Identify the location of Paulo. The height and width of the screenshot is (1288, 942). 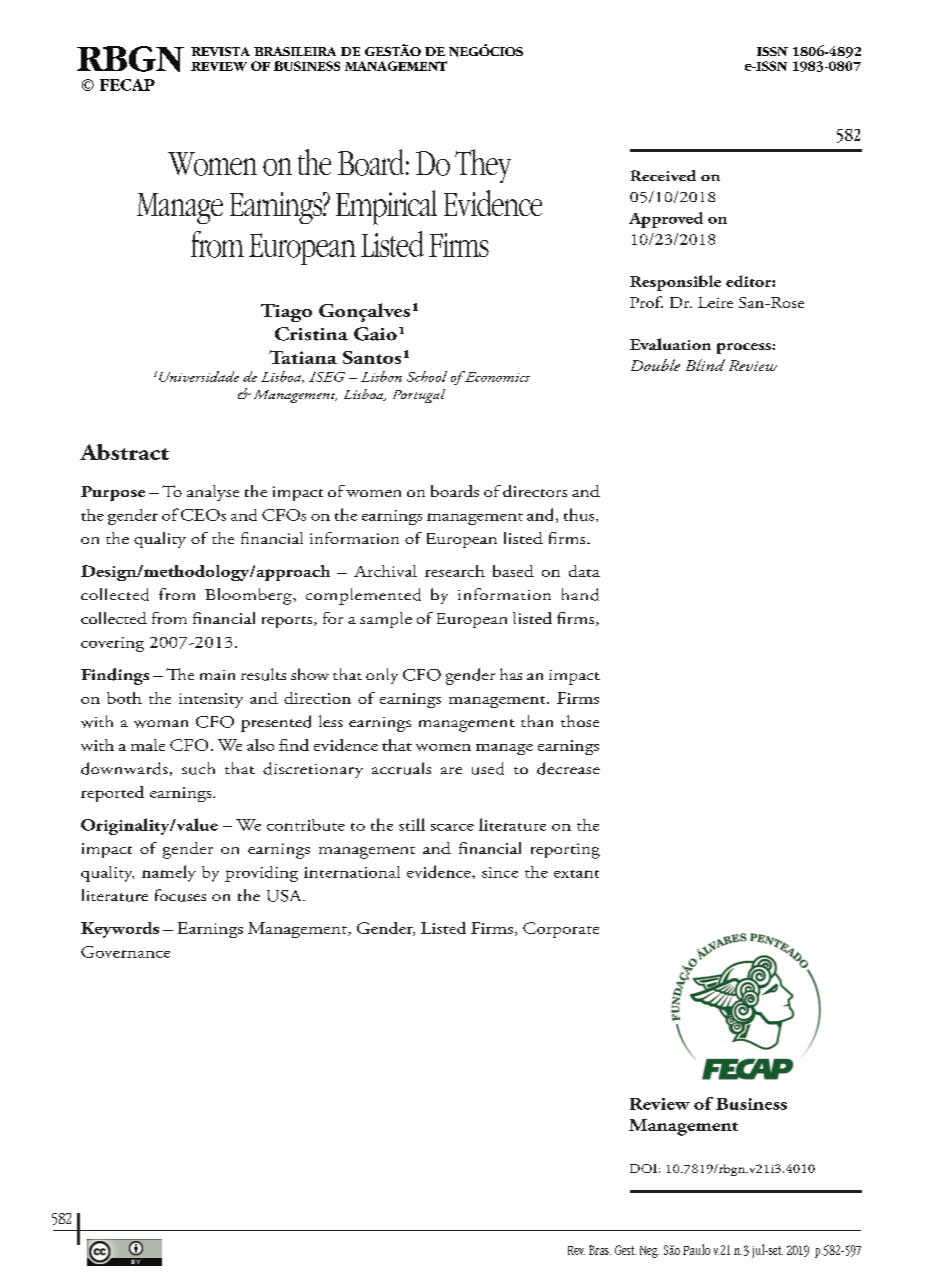
(696, 1249).
